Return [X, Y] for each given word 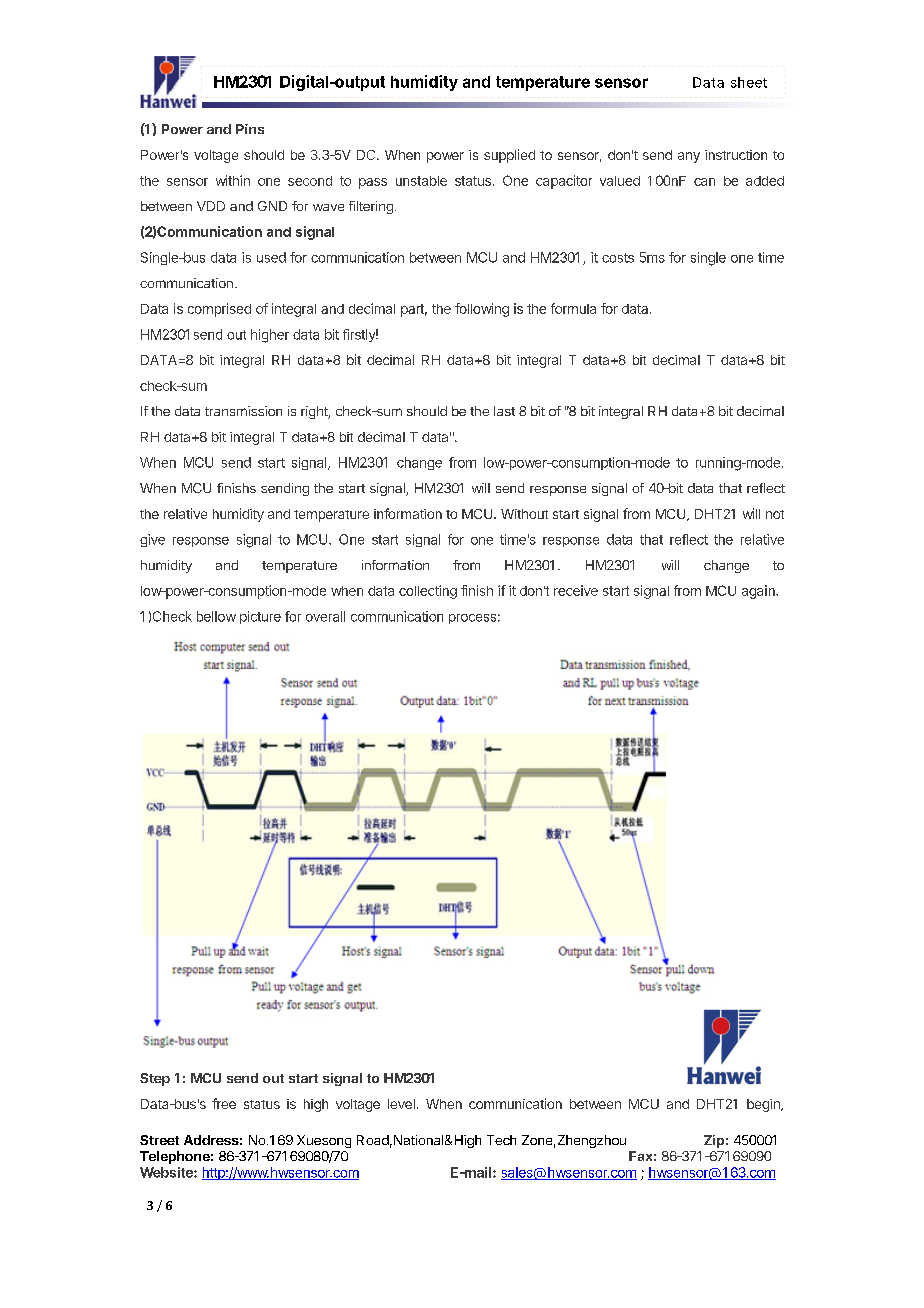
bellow [216, 616]
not [775, 514]
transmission [243, 411]
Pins [250, 129]
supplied [509, 156]
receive [576, 590]
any [689, 157]
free [224, 1103]
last [504, 411]
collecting [428, 592]
